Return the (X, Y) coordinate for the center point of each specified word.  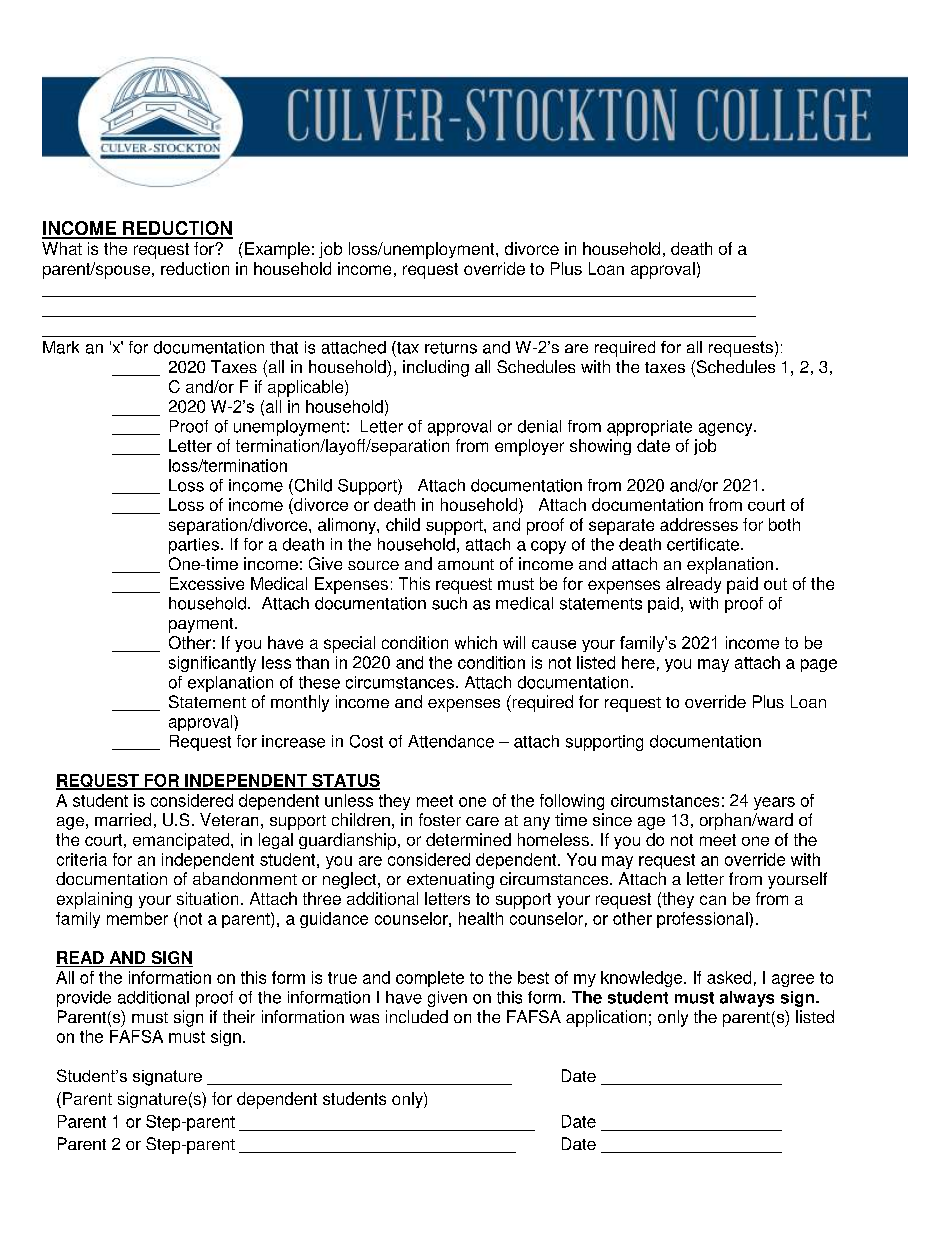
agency (727, 429)
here (638, 662)
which (476, 642)
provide (84, 999)
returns (451, 348)
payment (202, 625)
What (62, 248)
